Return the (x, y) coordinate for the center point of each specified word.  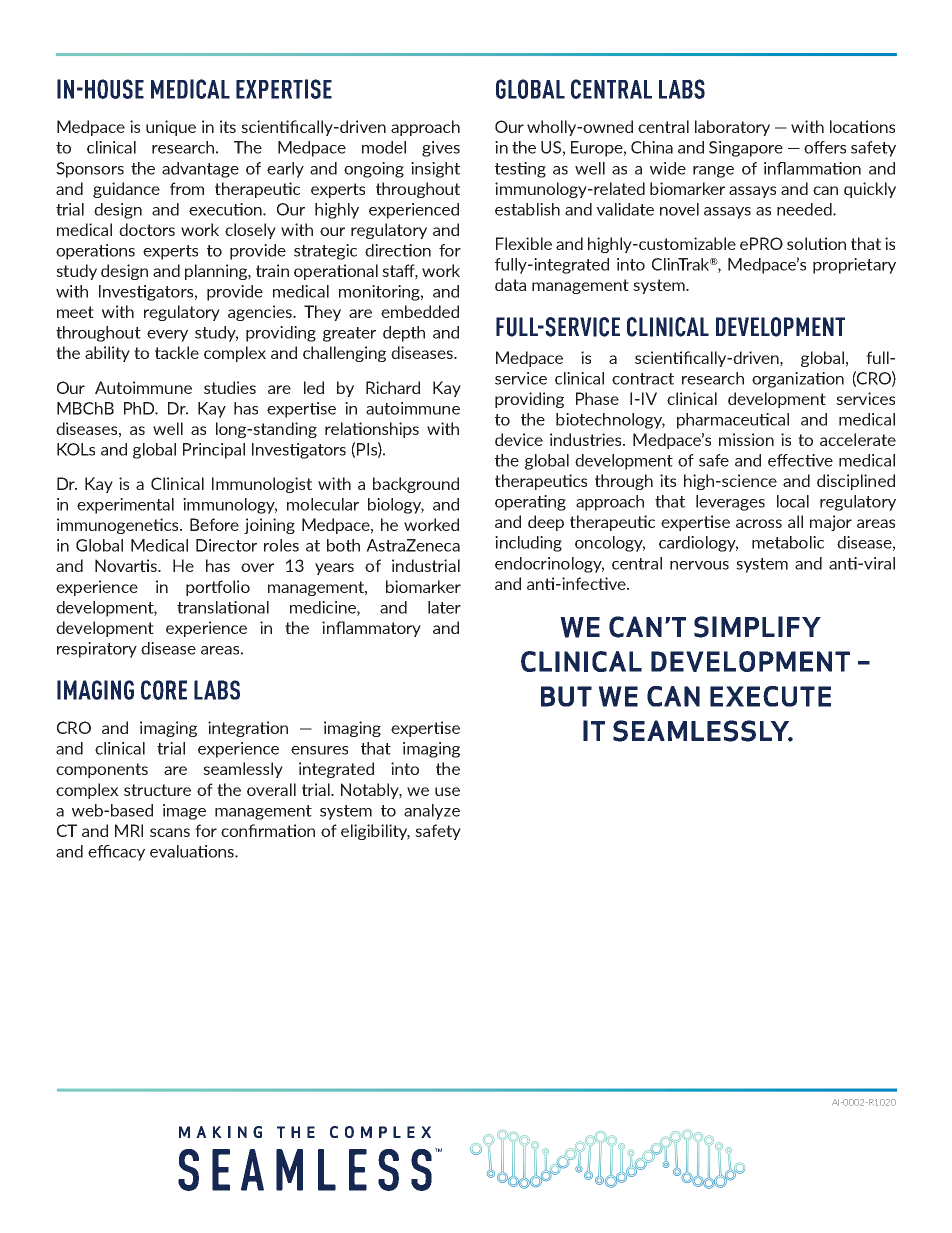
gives (441, 149)
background (416, 485)
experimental (125, 506)
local (793, 501)
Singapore (746, 149)
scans (170, 832)
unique (171, 128)
